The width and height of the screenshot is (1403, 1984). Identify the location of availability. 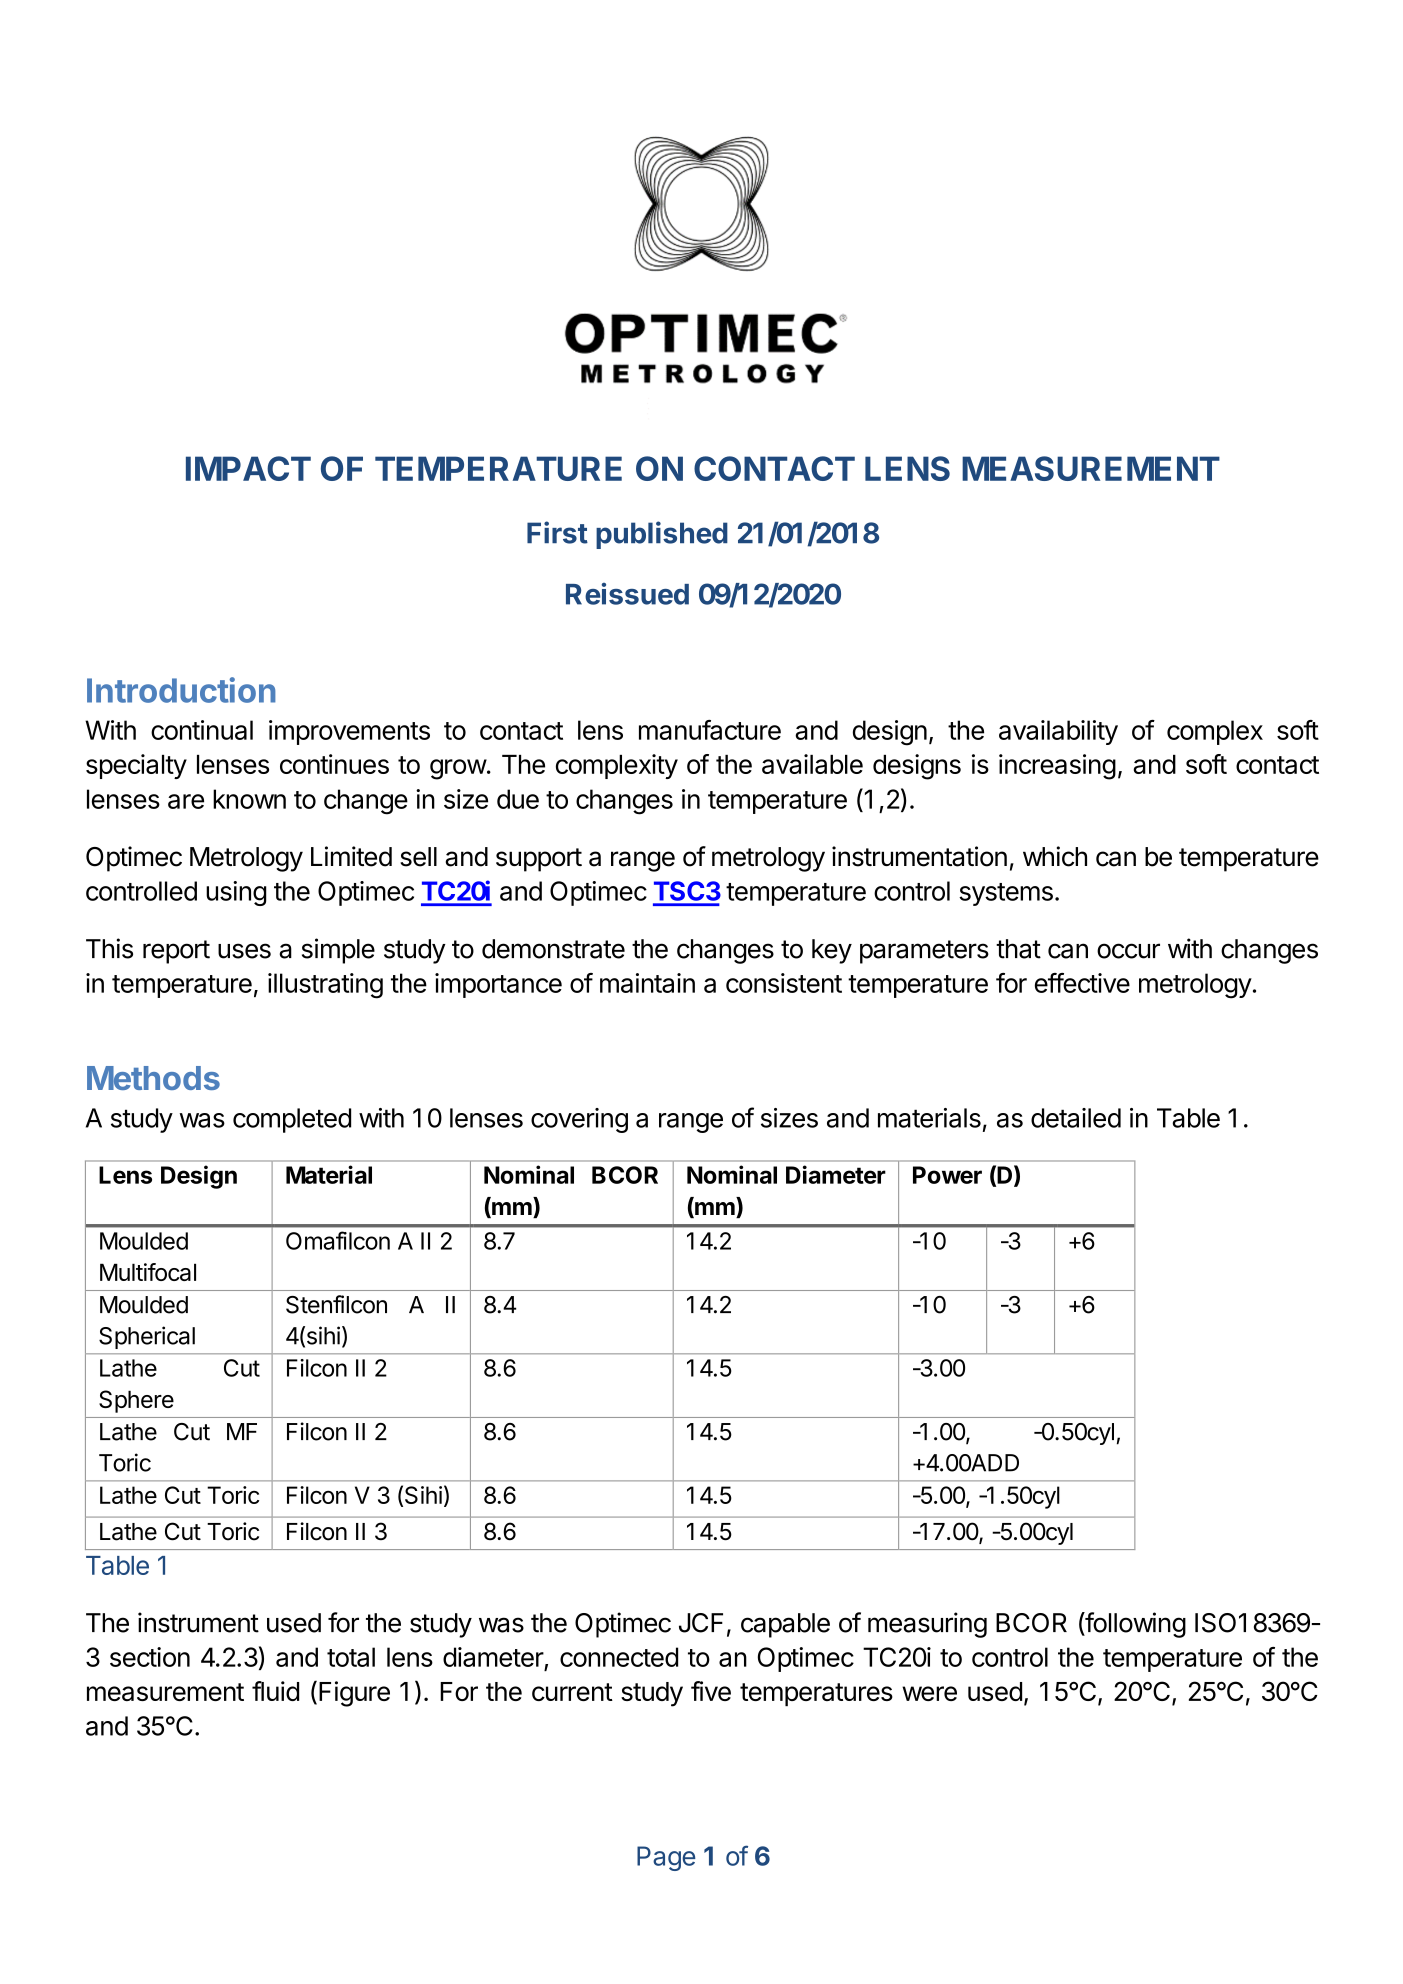
(1058, 732).
